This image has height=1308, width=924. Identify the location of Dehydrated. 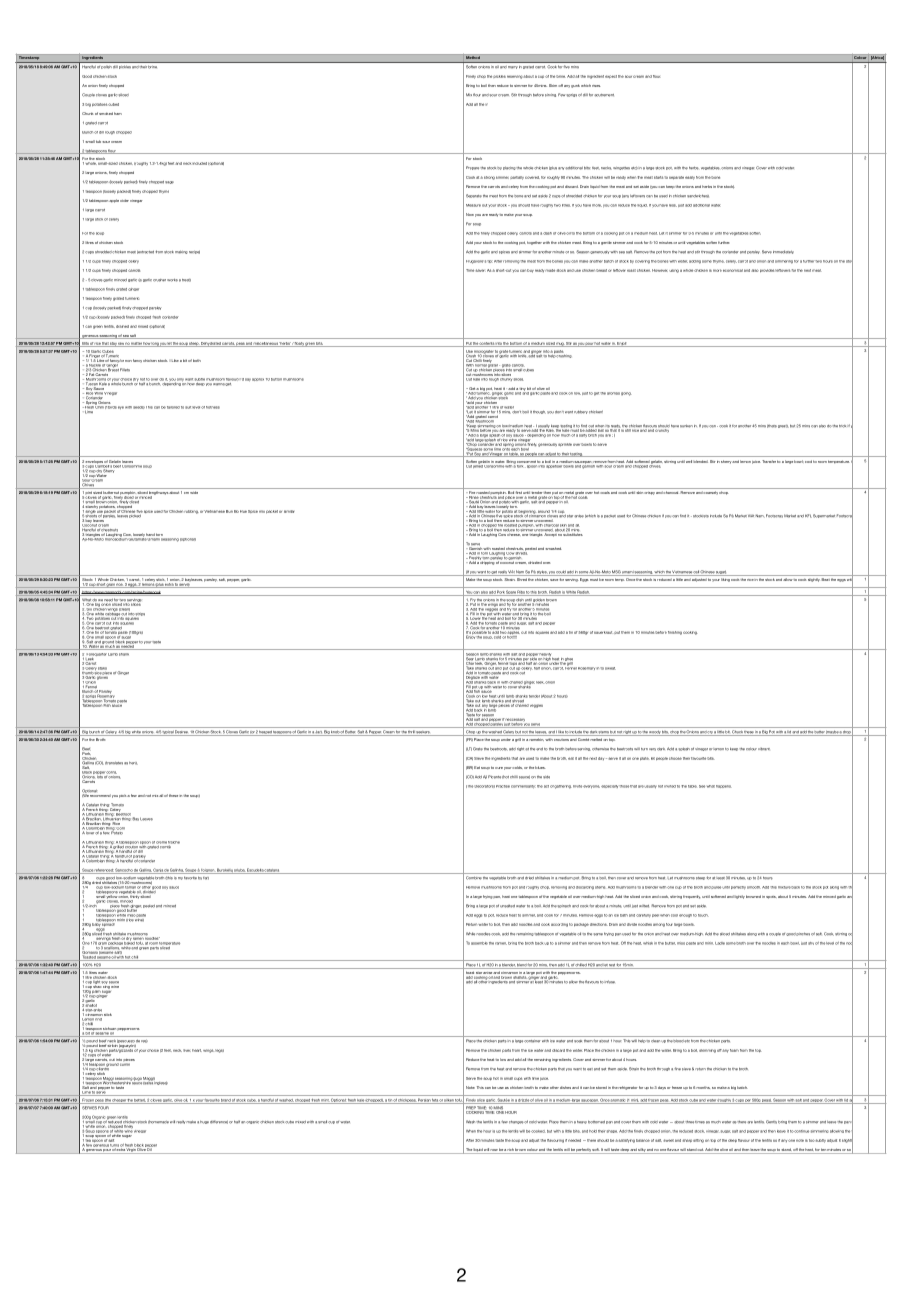
(211, 344).
